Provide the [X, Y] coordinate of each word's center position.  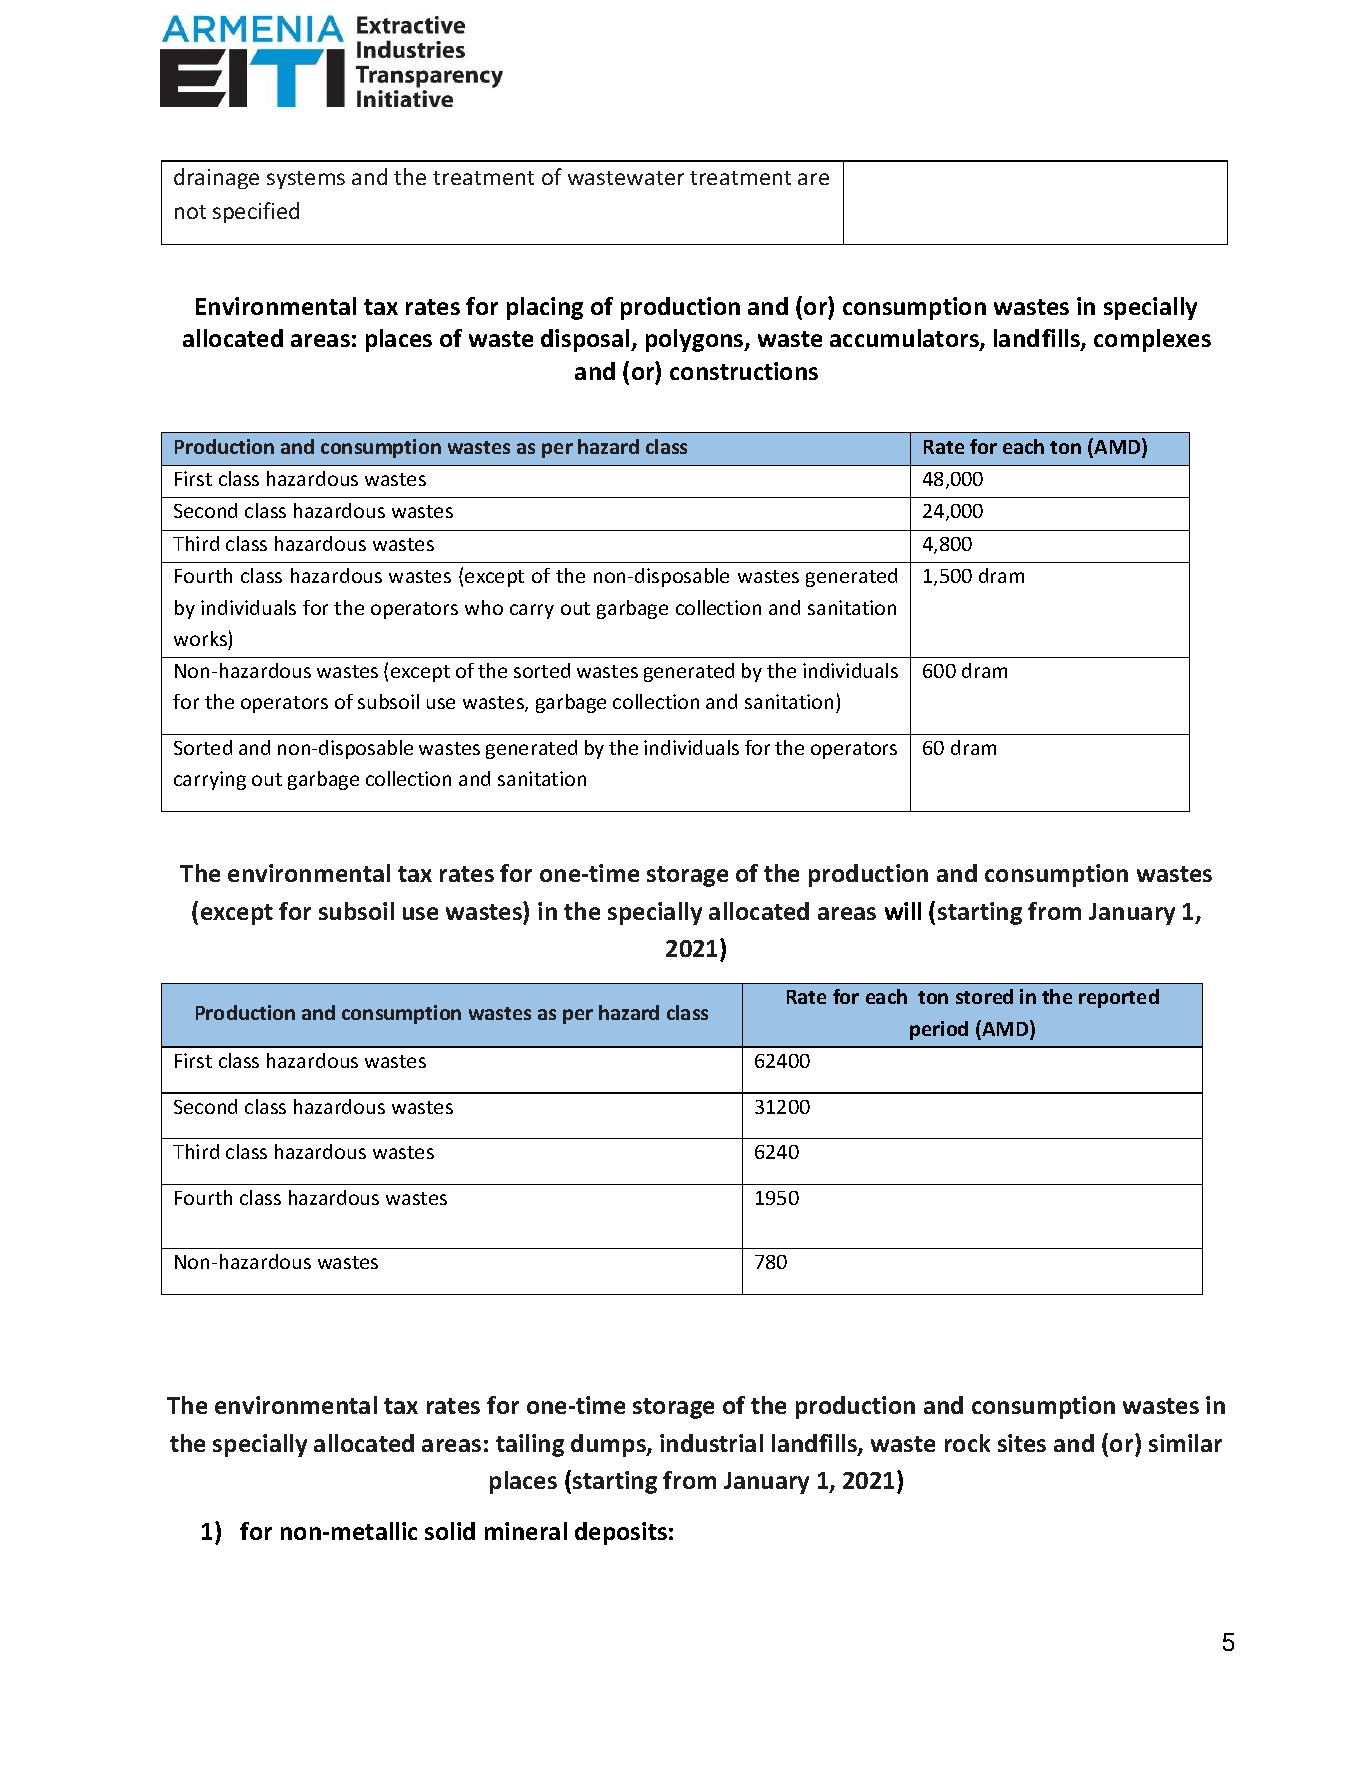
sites [1022, 1443]
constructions [744, 371]
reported [1119, 998]
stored [984, 996]
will [903, 911]
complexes [1152, 340]
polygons [696, 340]
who [484, 607]
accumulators [905, 339]
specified [256, 212]
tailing [530, 1445]
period [939, 1030]
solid [450, 1531]
